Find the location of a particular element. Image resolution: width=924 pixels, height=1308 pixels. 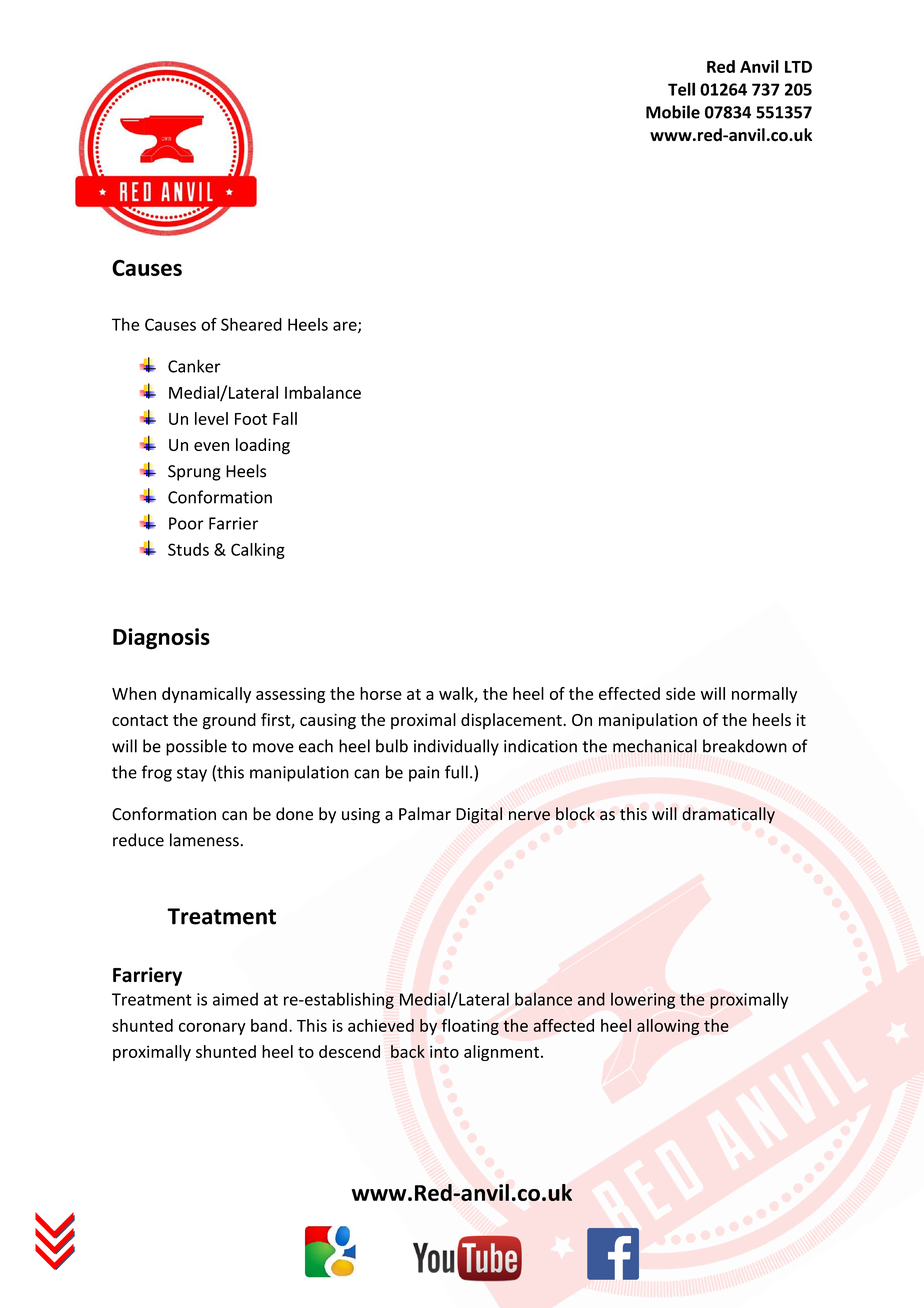

Tell is located at coordinates (681, 89).
